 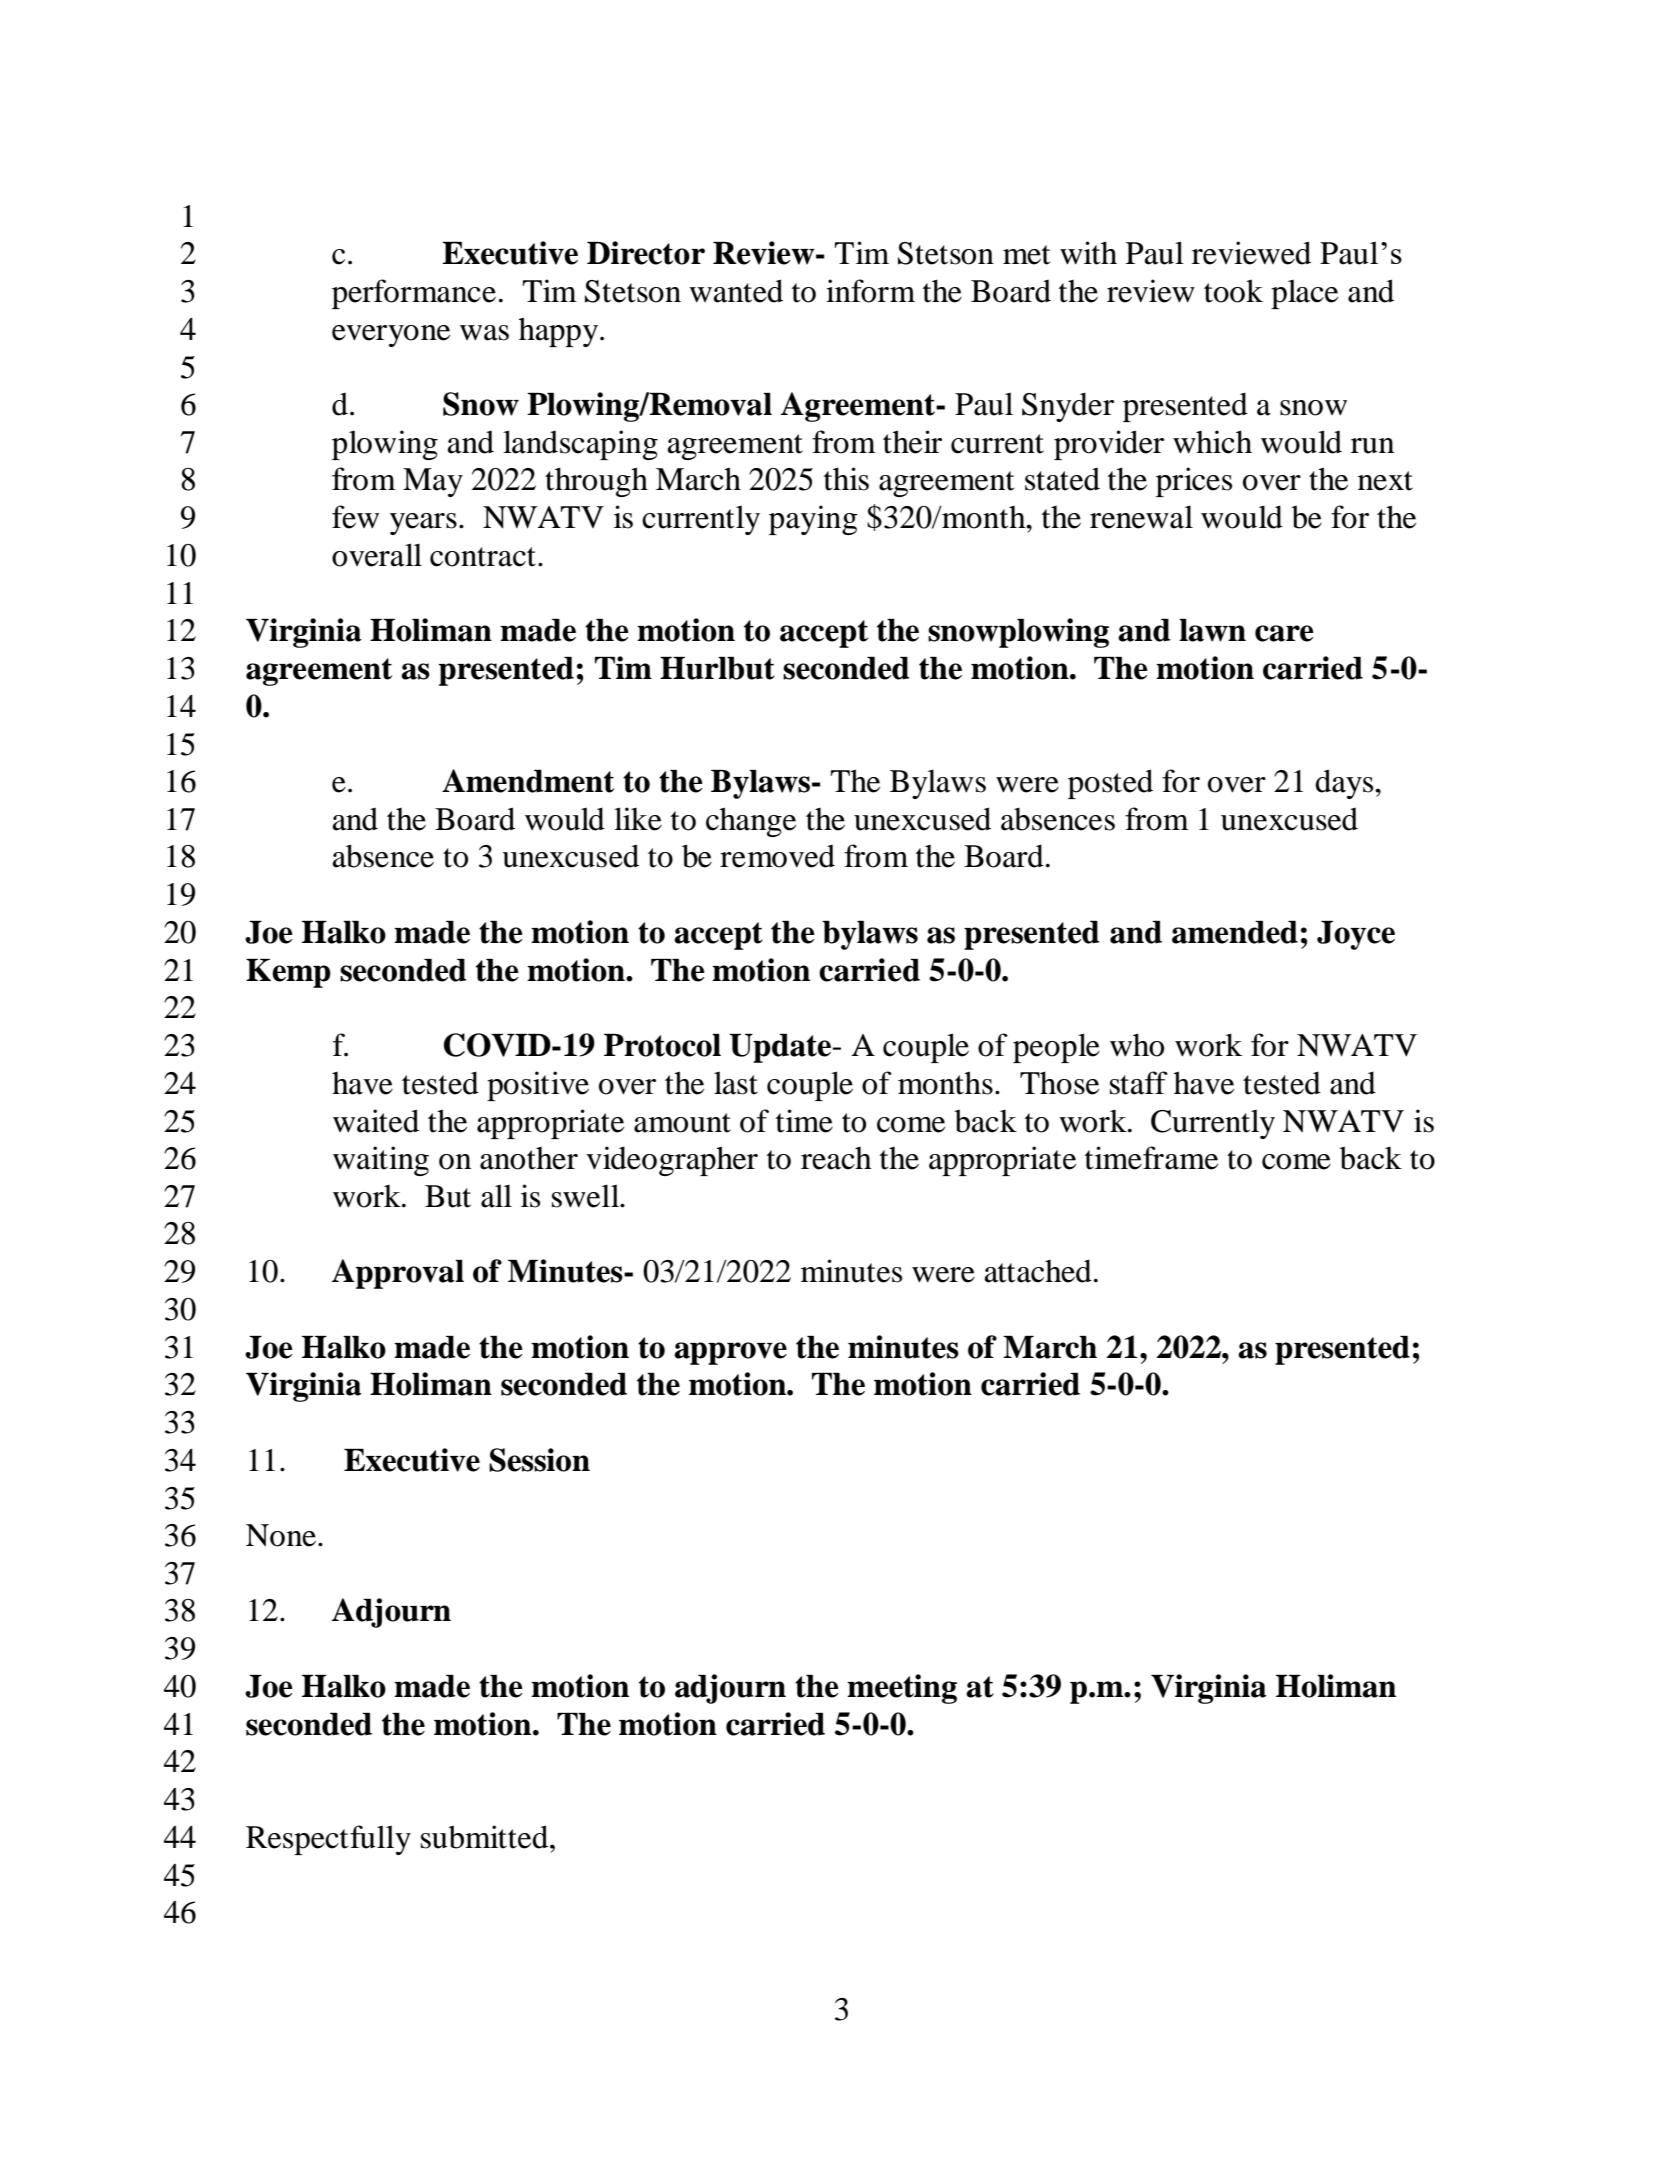 I want to click on Approval, so click(x=398, y=1274).
